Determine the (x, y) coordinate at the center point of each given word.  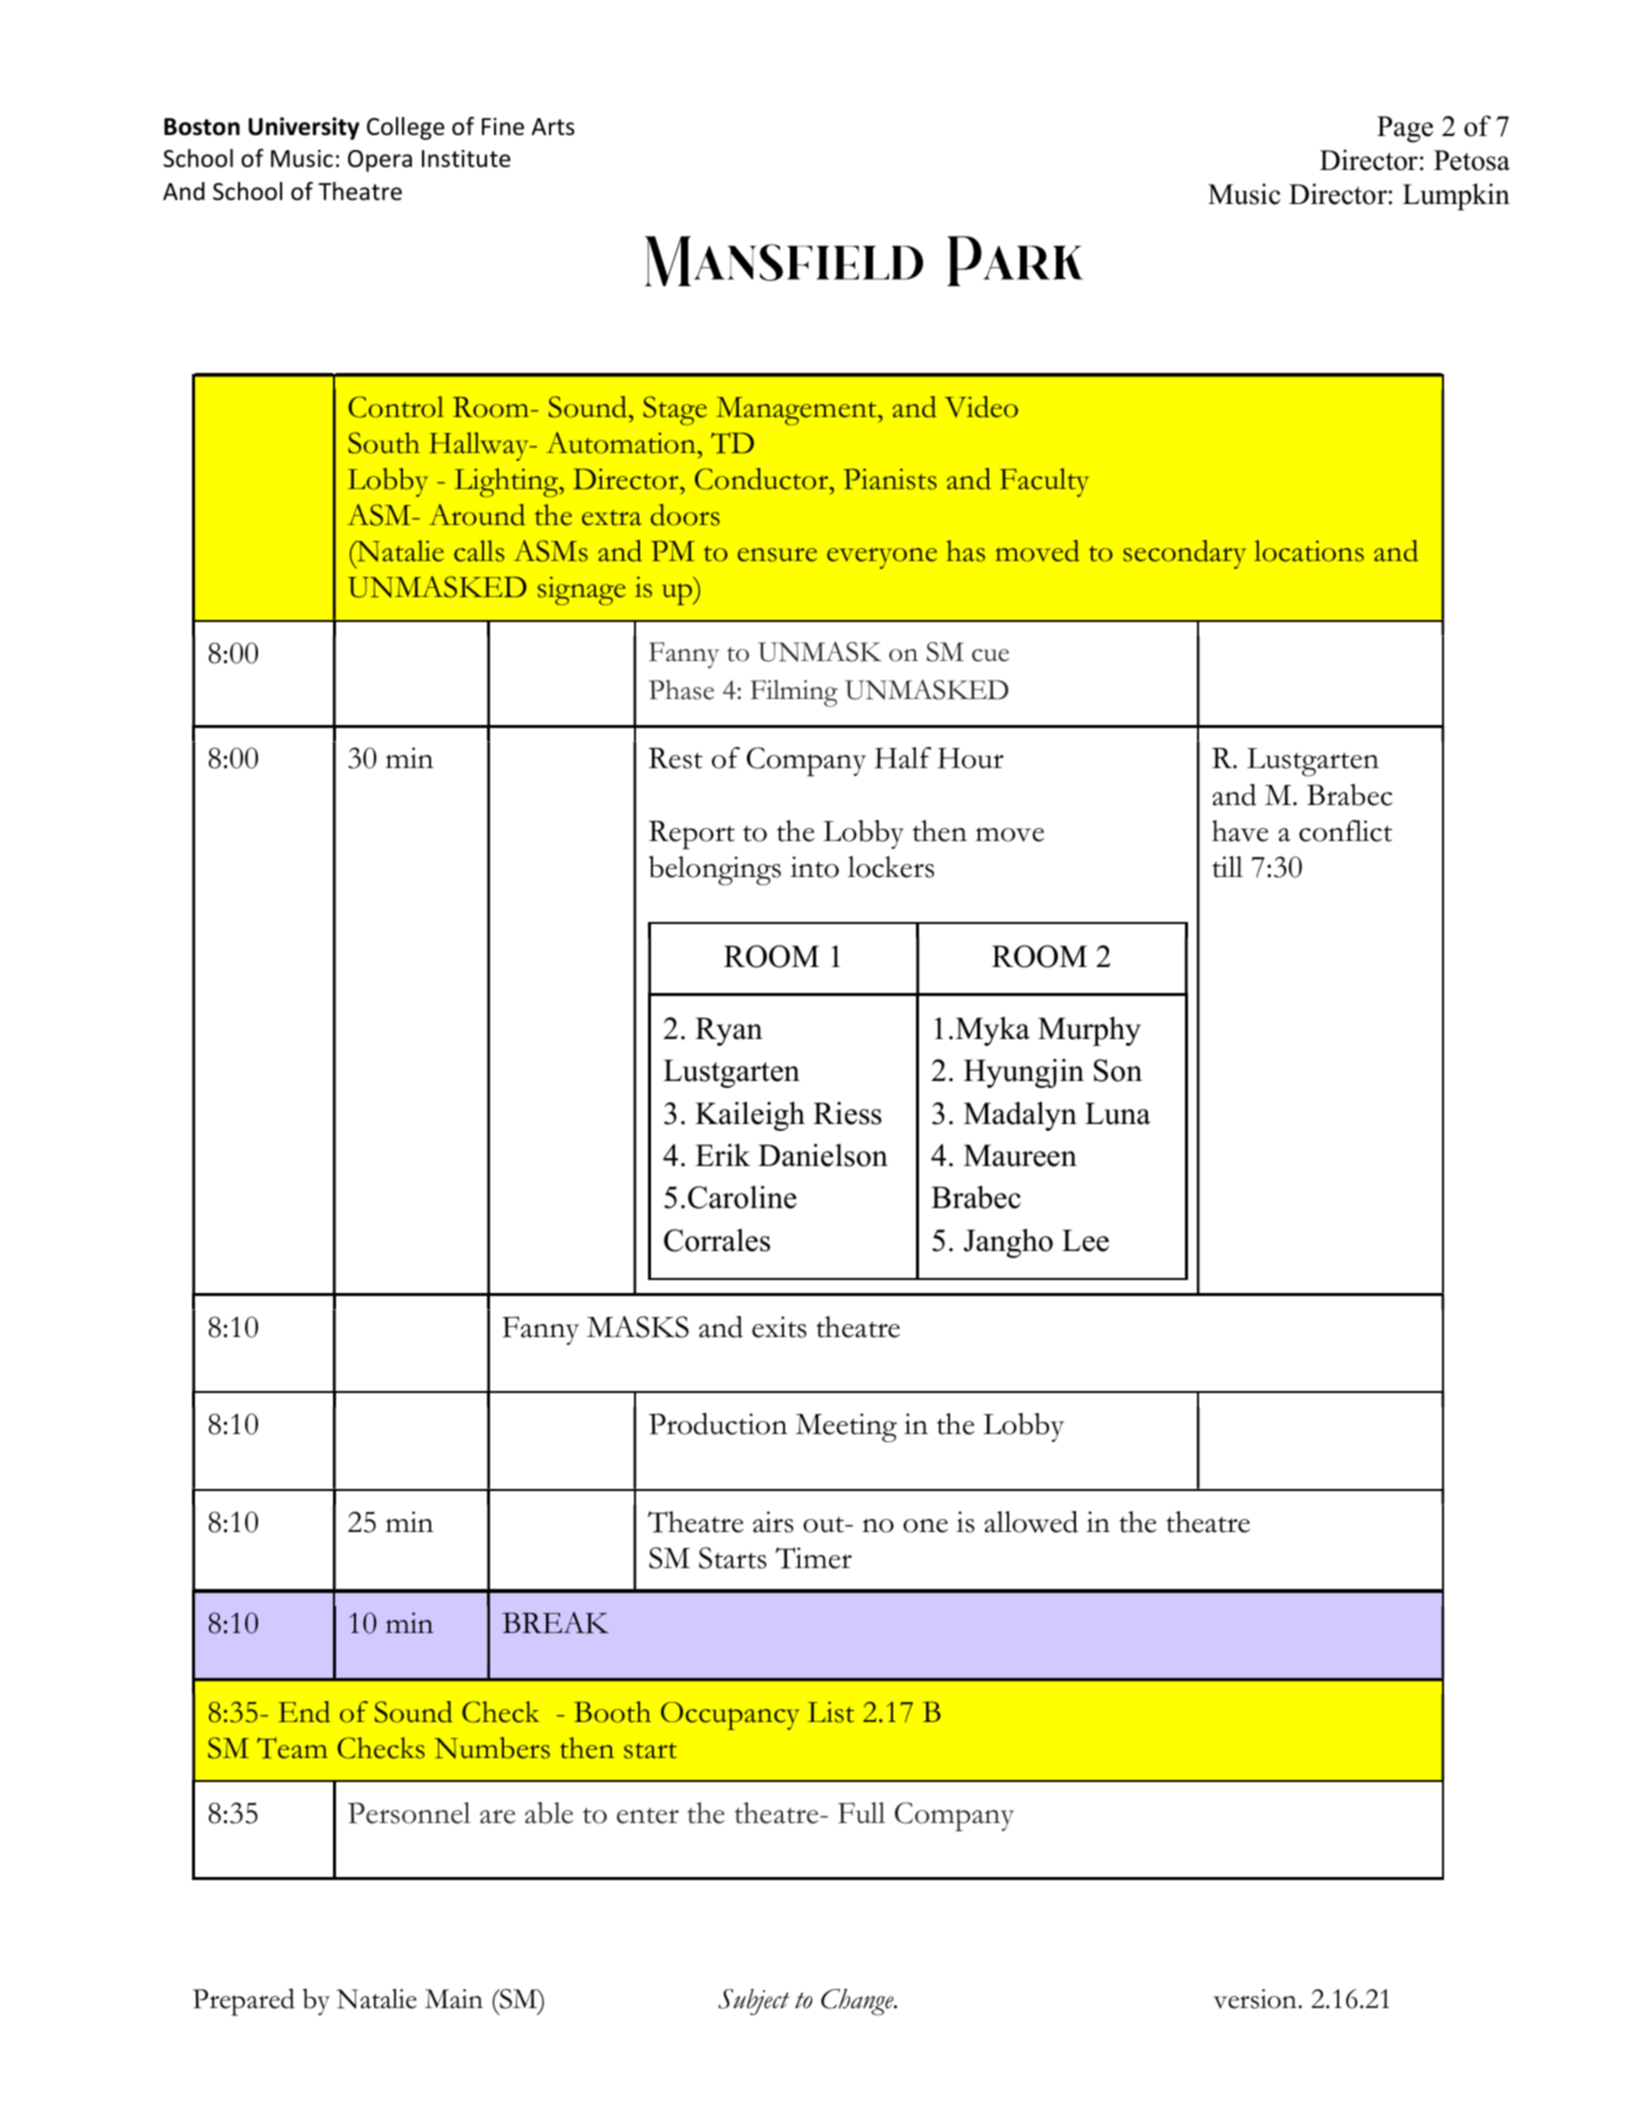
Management (797, 411)
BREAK (555, 1623)
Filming (794, 693)
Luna (1118, 1113)
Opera (380, 161)
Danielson (823, 1155)
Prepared (244, 2002)
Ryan (729, 1031)
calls (479, 551)
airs (773, 1522)
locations (1309, 551)
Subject (753, 2002)
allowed (1031, 1522)
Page (1405, 129)
